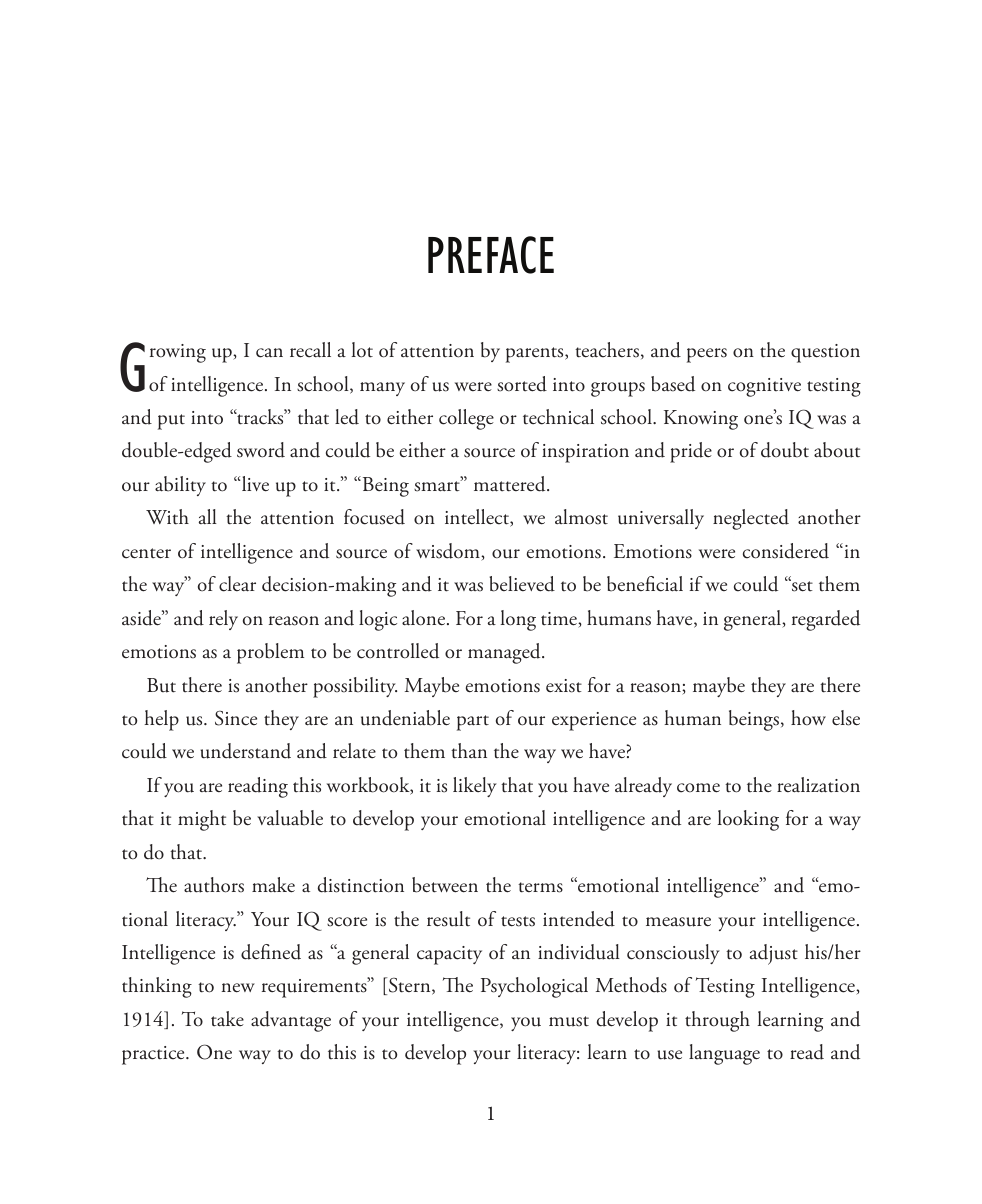  Describe the element at coordinates (818, 785) in the screenshot. I see `realization` at that location.
